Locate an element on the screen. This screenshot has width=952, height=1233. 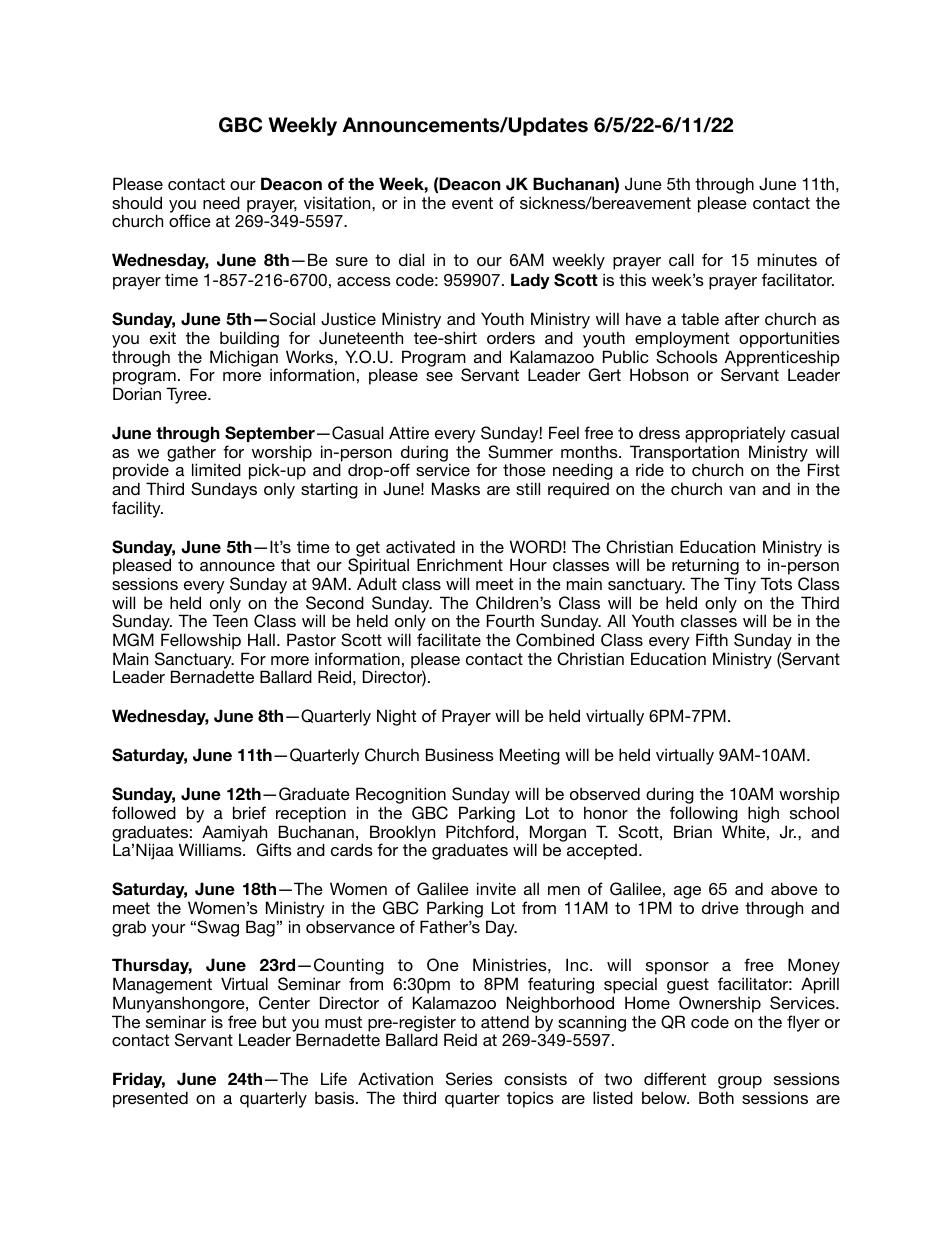
Brian is located at coordinates (693, 831).
